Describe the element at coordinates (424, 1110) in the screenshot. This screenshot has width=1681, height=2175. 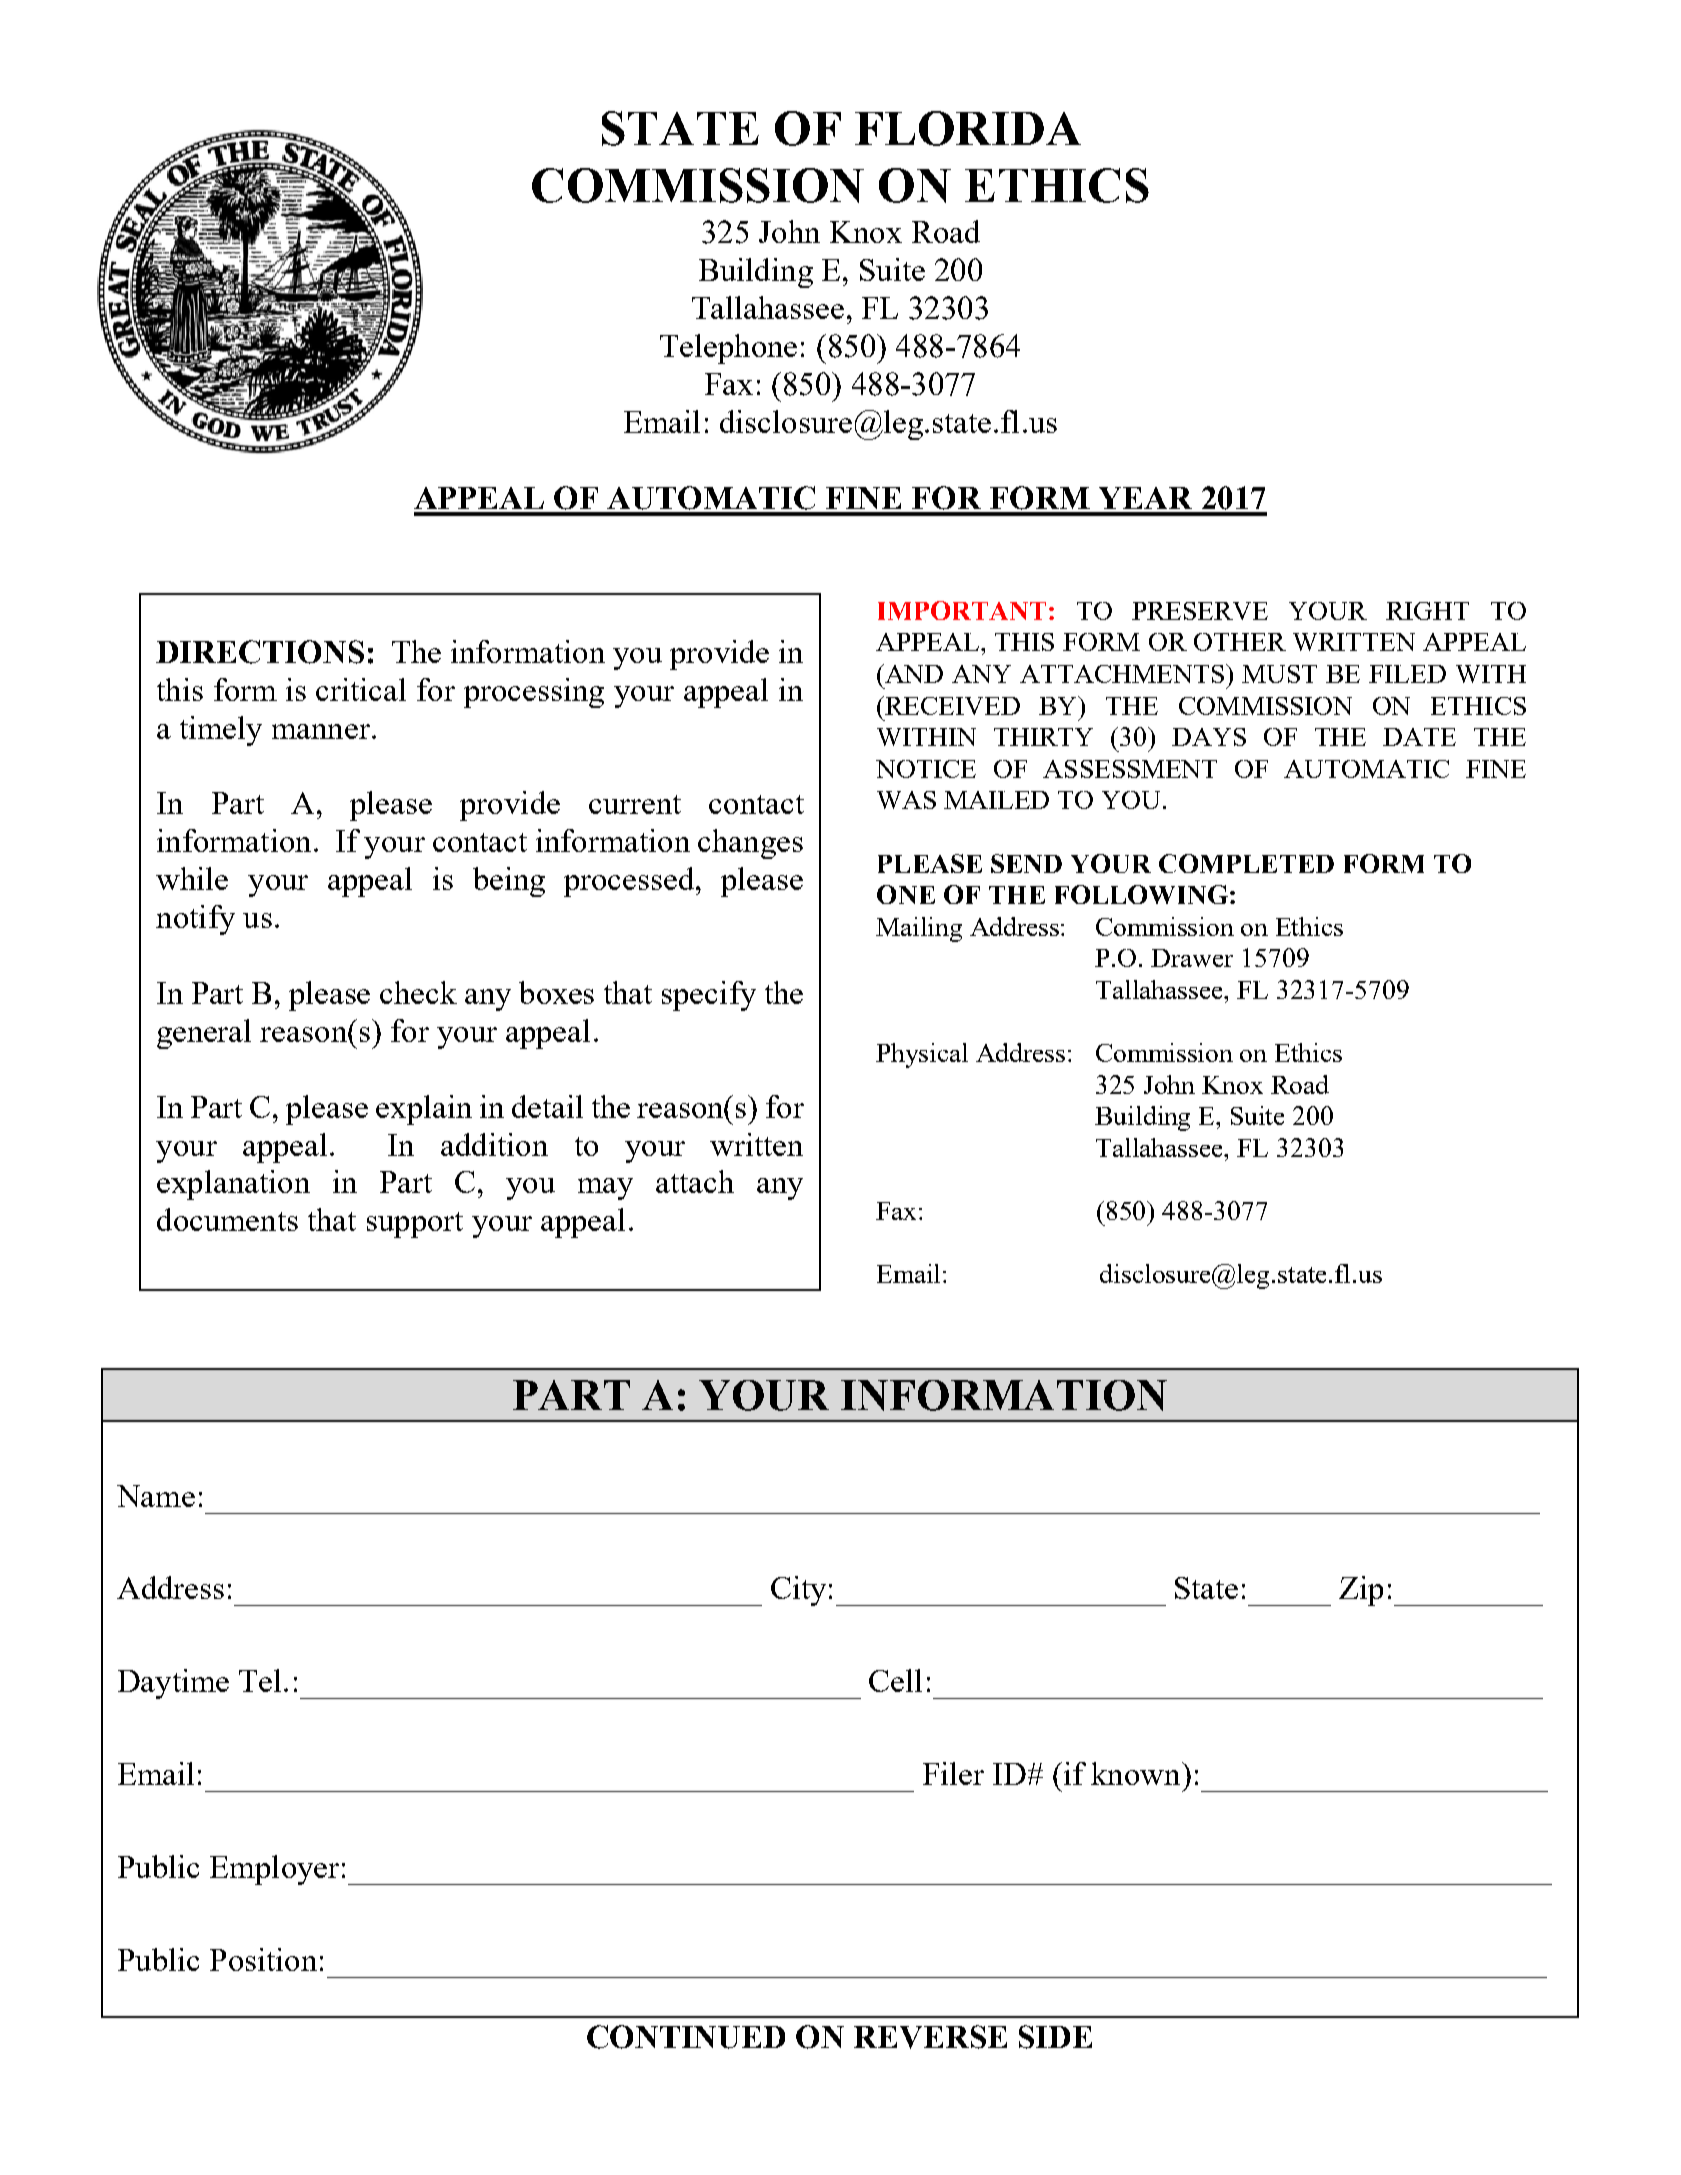
I see `explain` at that location.
